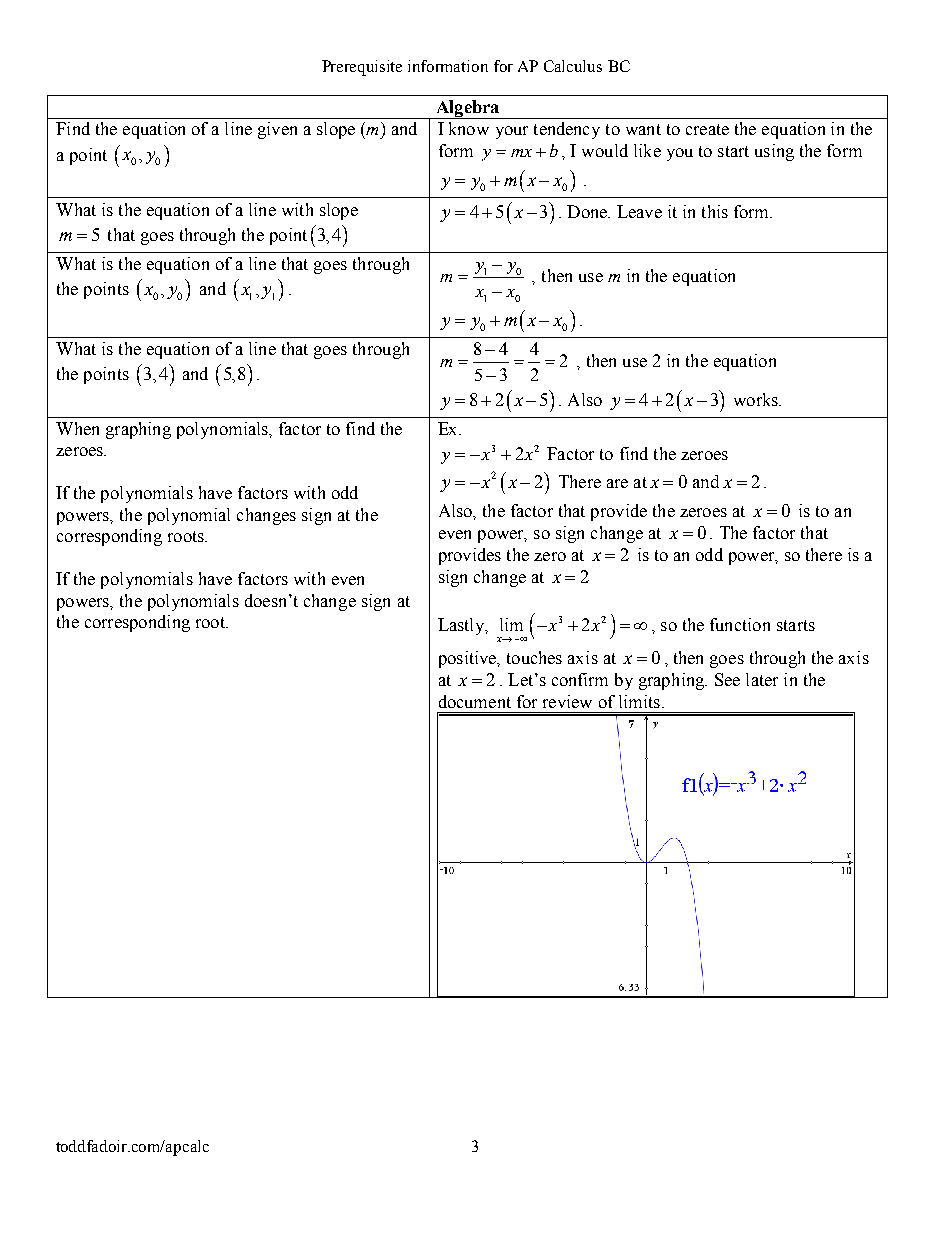  What do you see at coordinates (757, 399) in the page?
I see `works` at bounding box center [757, 399].
